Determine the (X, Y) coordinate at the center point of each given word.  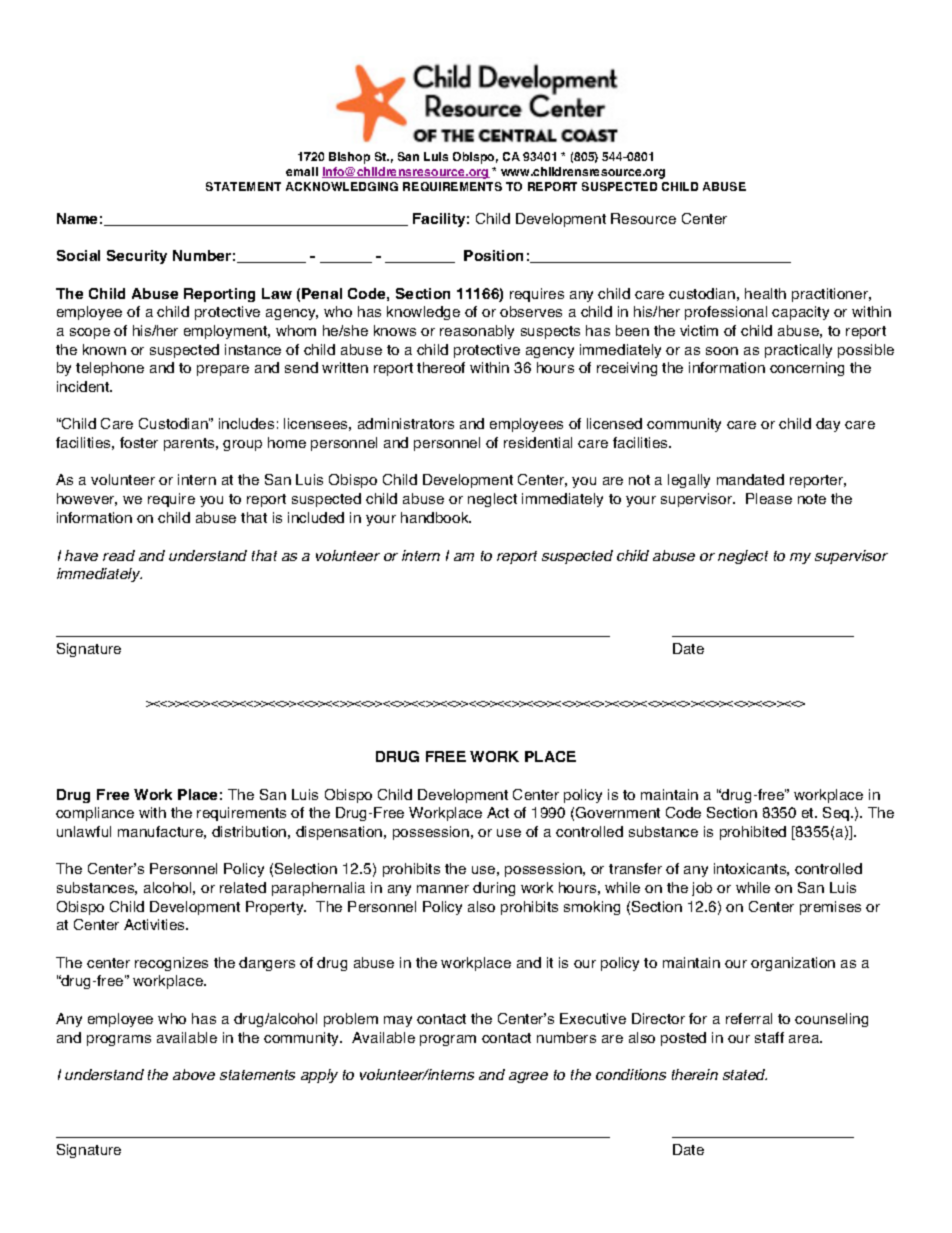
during (494, 889)
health (765, 293)
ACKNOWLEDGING (342, 186)
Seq (837, 814)
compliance (95, 814)
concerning (807, 369)
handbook (436, 517)
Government (618, 812)
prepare (223, 370)
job (702, 889)
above (194, 1074)
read (119, 555)
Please (769, 498)
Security (137, 257)
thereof (441, 367)
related (243, 887)
